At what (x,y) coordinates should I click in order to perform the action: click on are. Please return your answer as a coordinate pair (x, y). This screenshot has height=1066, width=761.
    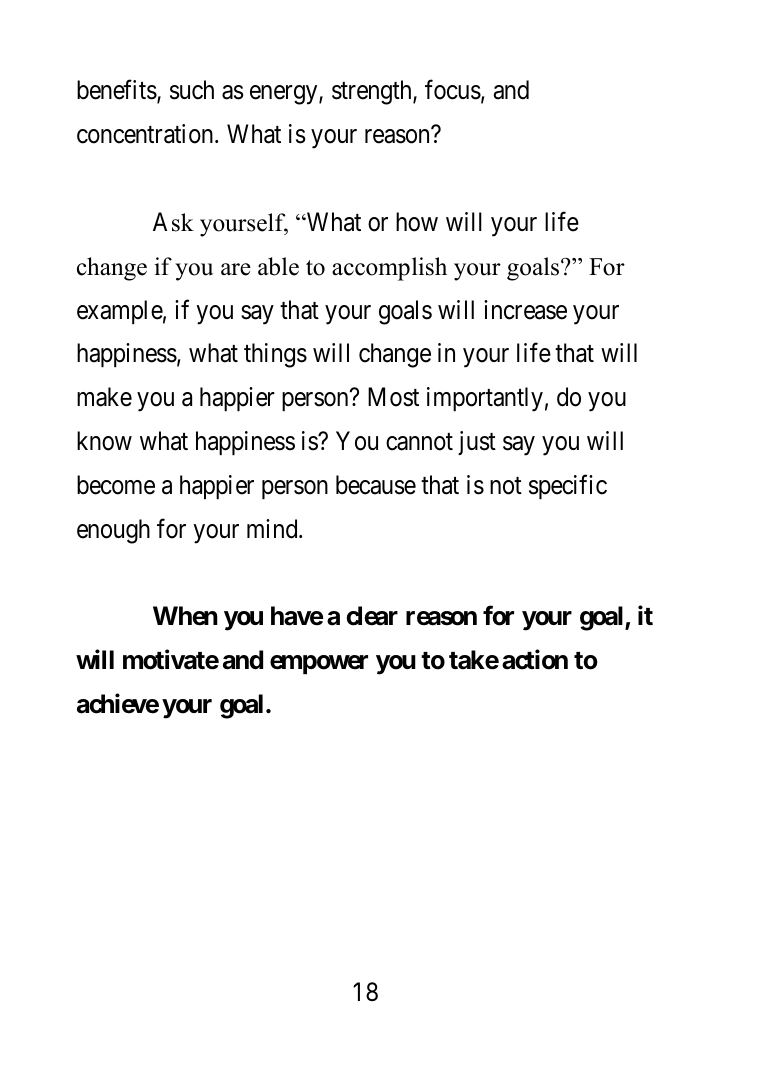
    Looking at the image, I should click on (236, 269).
